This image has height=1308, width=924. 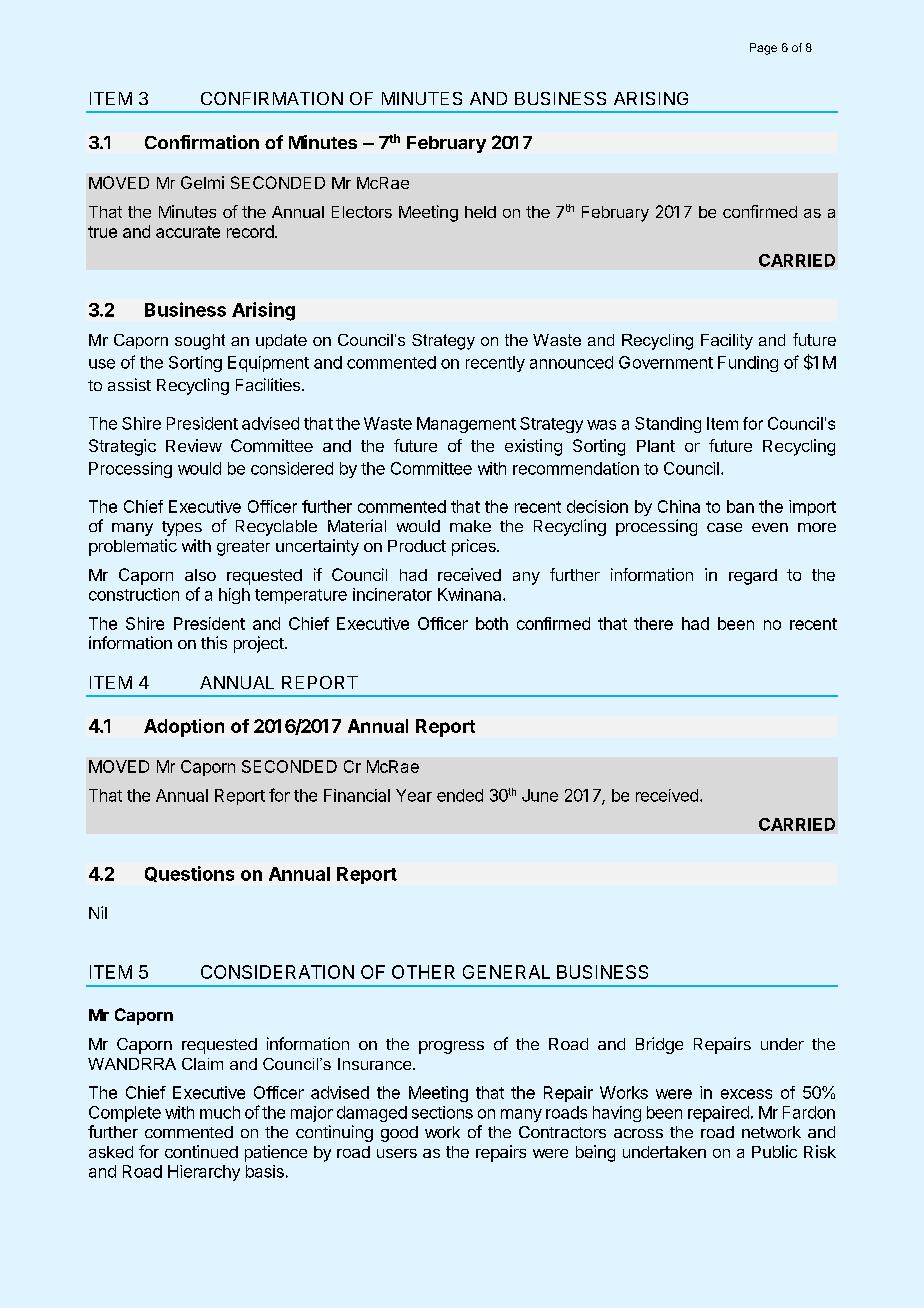 What do you see at coordinates (774, 1151) in the image?
I see `Public` at bounding box center [774, 1151].
